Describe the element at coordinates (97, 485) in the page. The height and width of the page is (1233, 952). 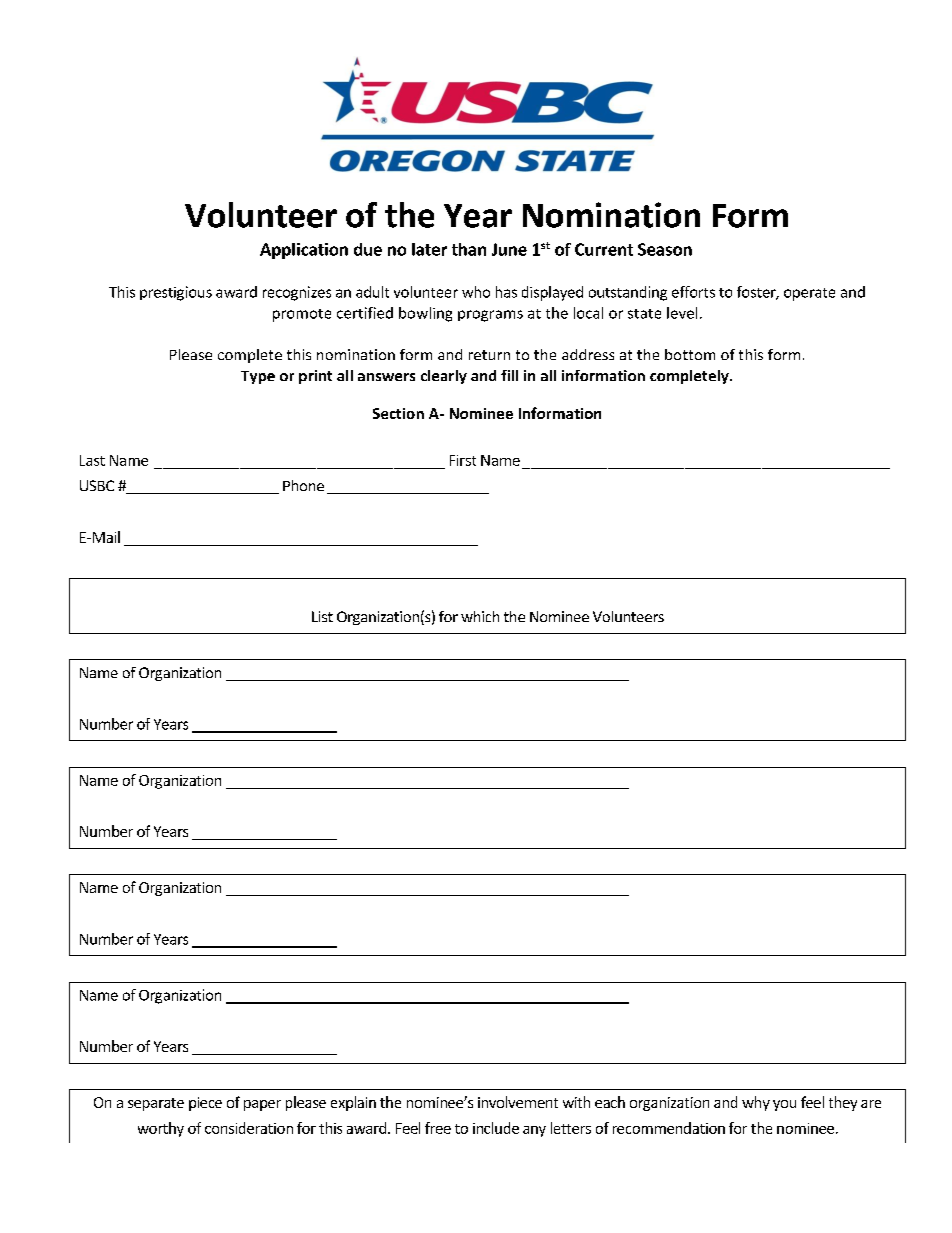
I see `USBC` at that location.
